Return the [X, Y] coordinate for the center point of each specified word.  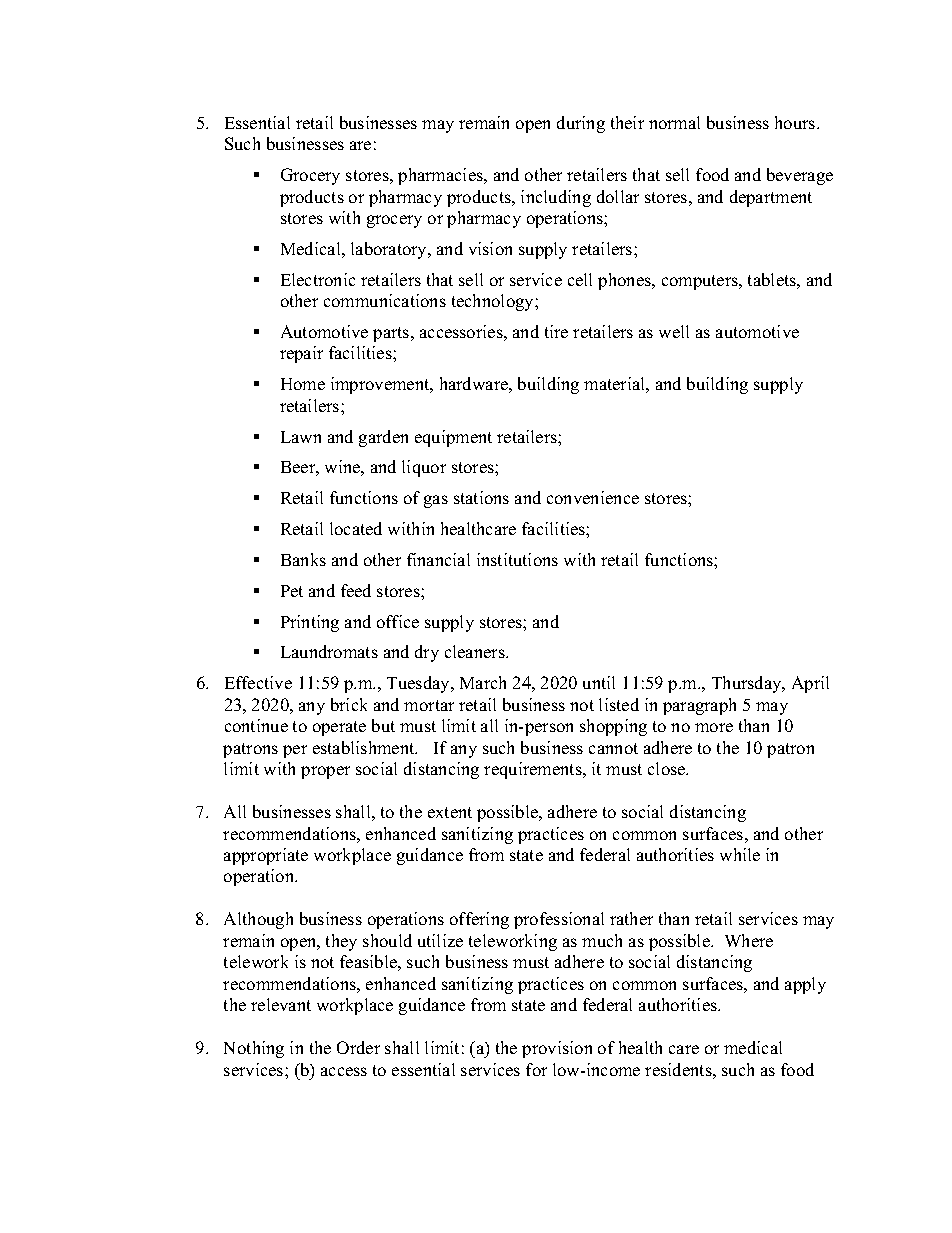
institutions [517, 559]
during [581, 124]
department [771, 198]
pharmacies [442, 176]
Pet [292, 591]
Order [358, 1047]
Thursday [748, 684]
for [536, 1069]
